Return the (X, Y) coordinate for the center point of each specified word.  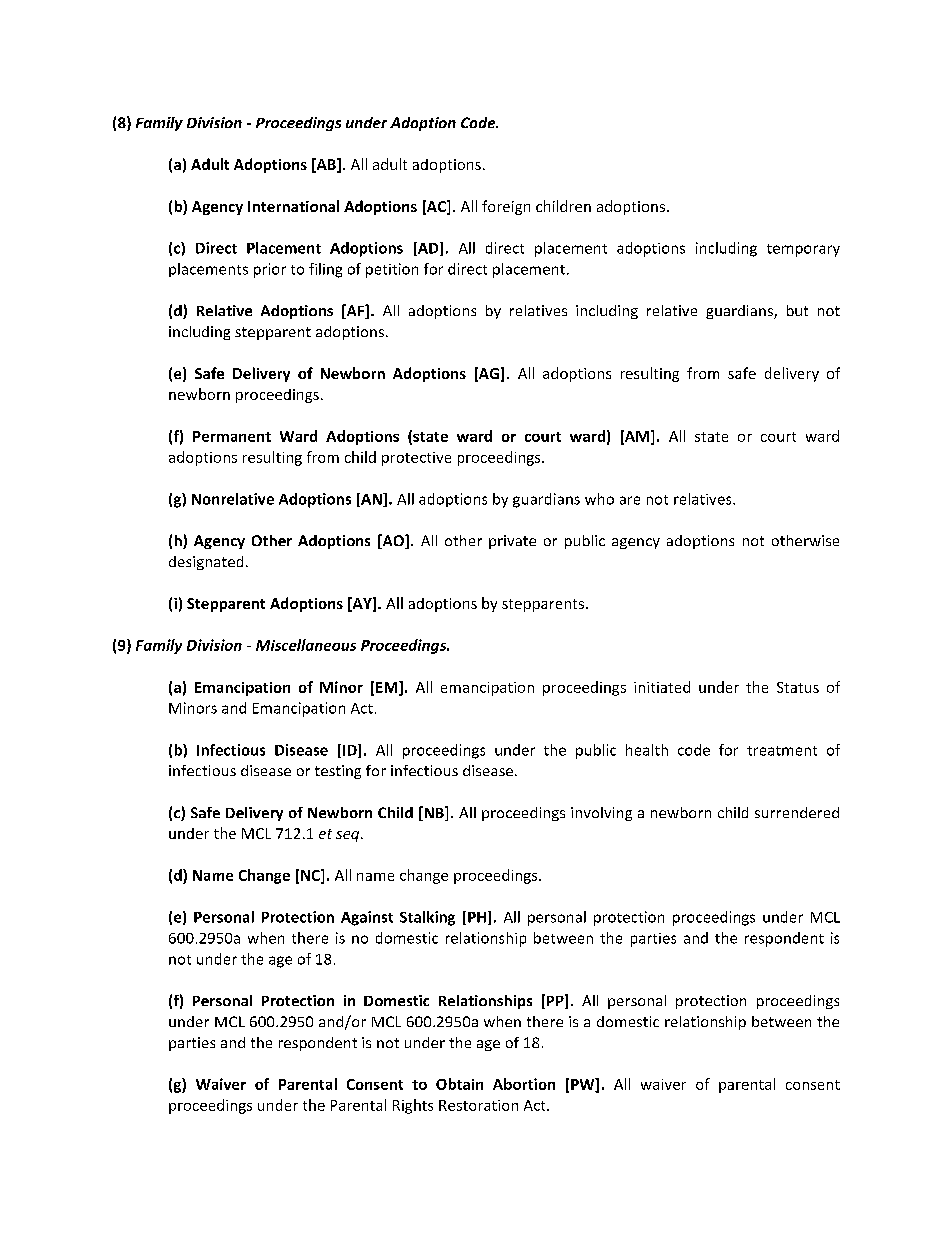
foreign (506, 207)
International (293, 206)
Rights (413, 1106)
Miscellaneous (306, 645)
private (512, 542)
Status (798, 687)
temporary (803, 250)
